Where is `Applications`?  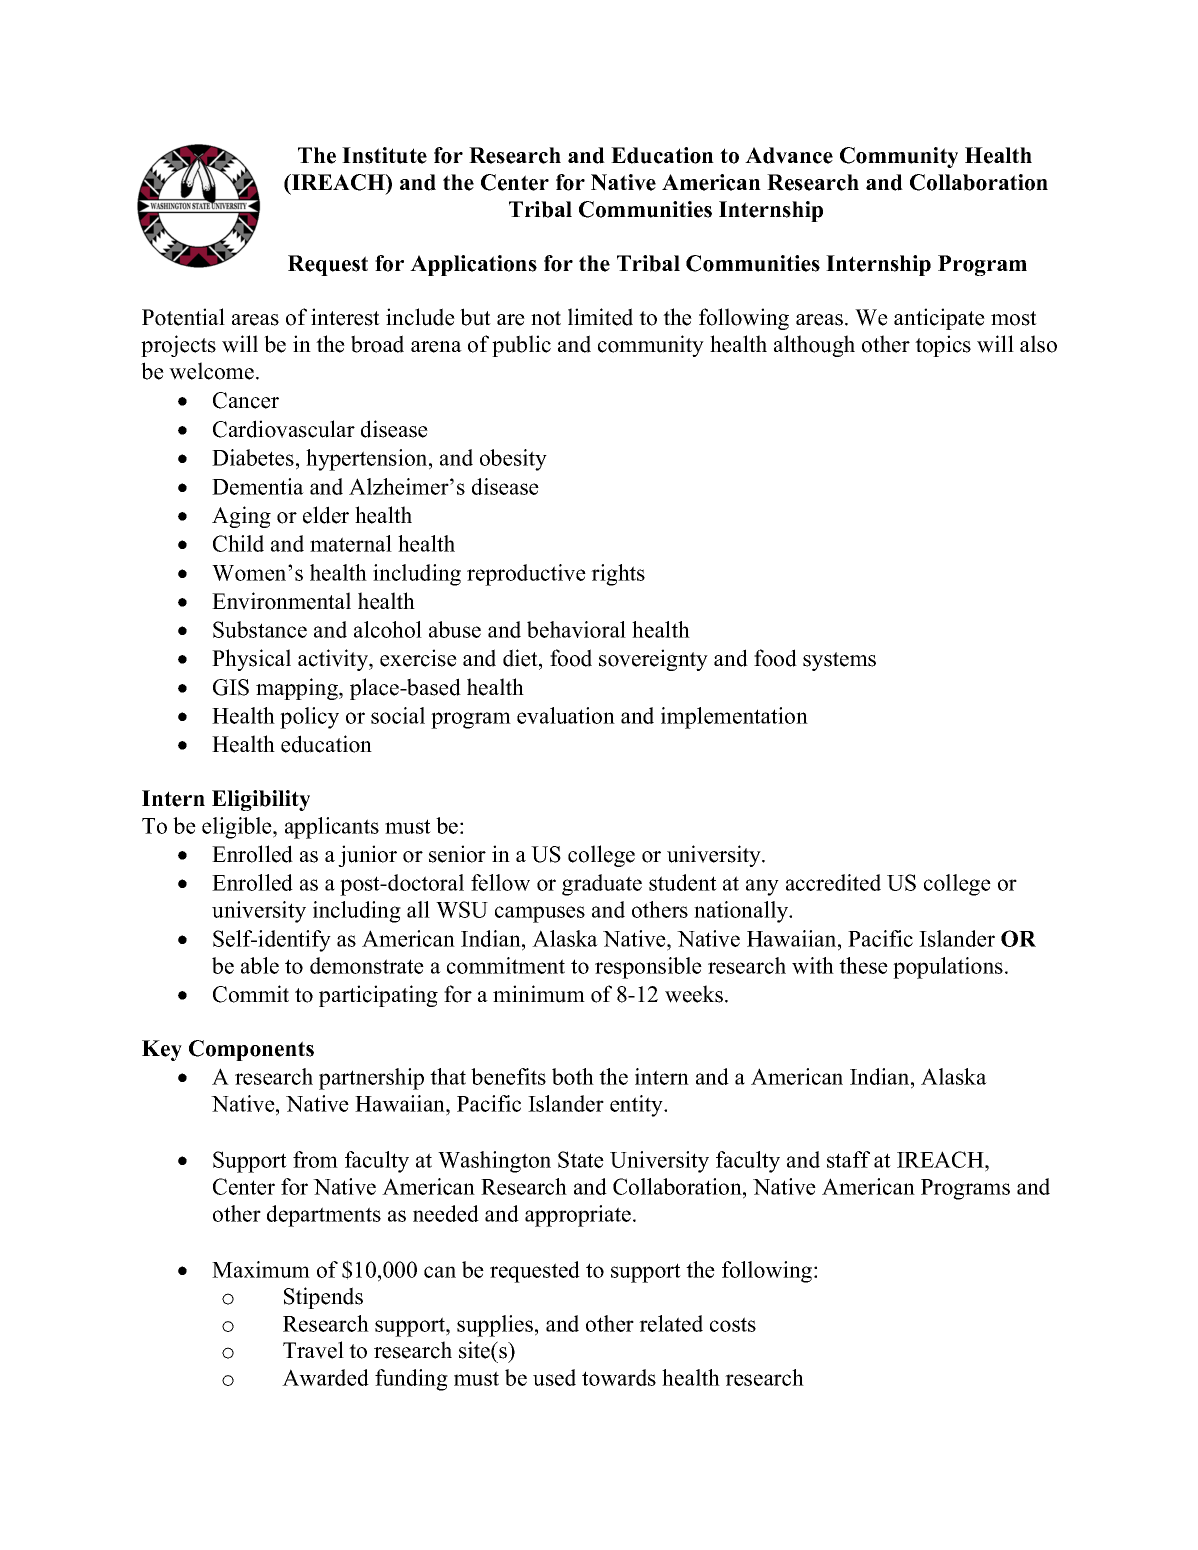 Applications is located at coordinates (473, 265).
